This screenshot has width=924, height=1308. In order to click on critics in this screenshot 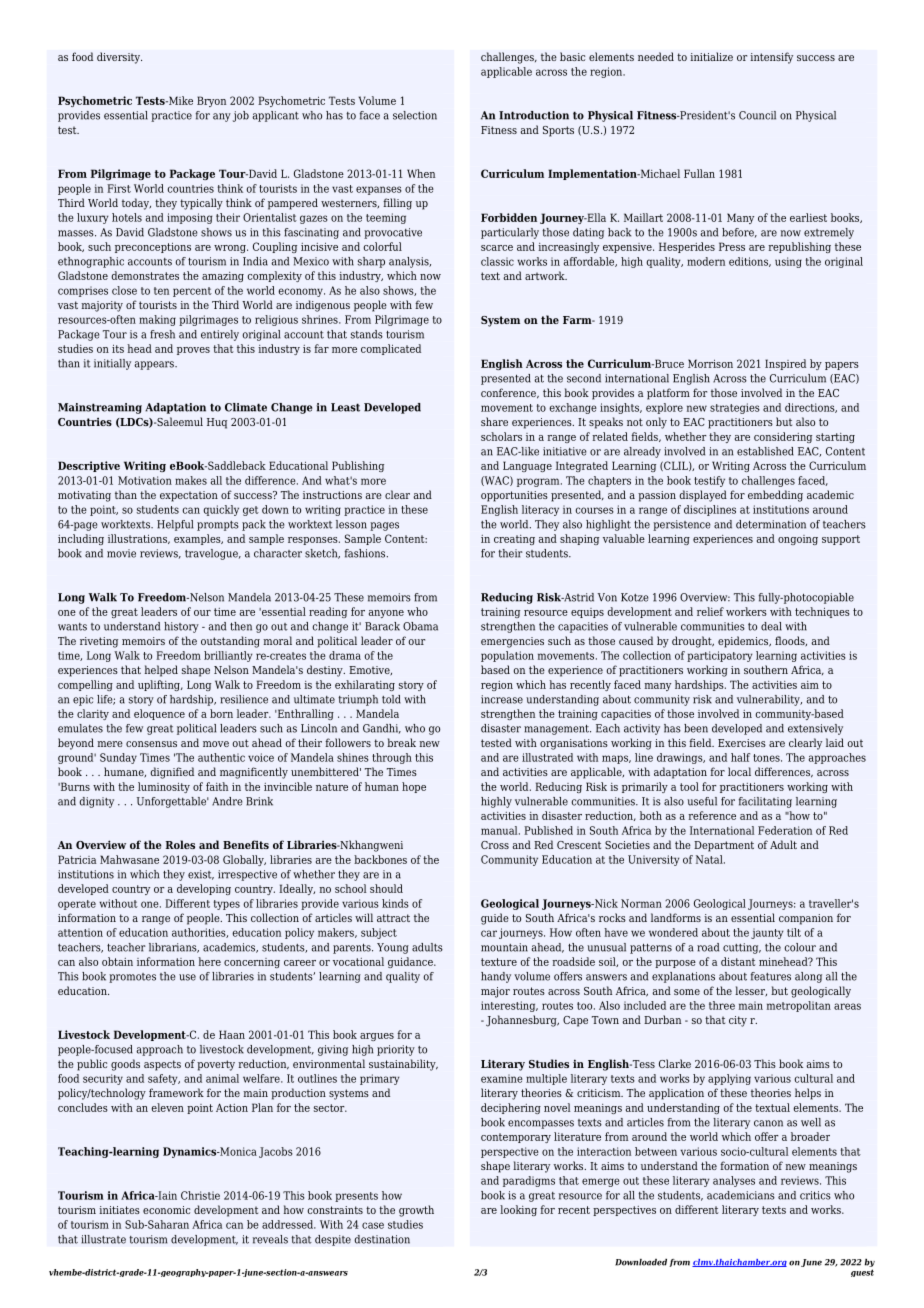, I will do `click(815, 1195)`.
